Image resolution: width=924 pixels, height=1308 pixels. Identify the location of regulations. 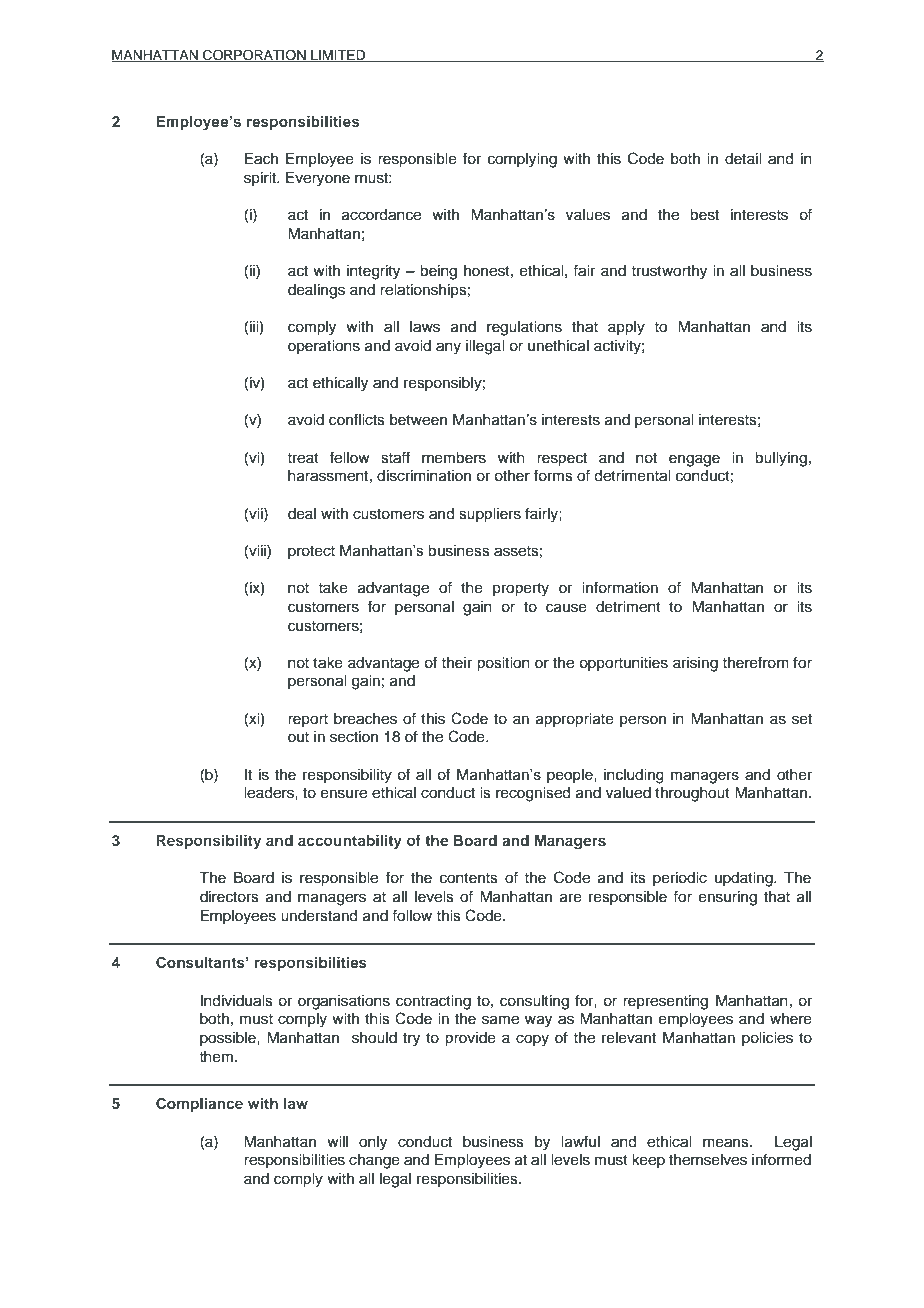
(524, 328).
